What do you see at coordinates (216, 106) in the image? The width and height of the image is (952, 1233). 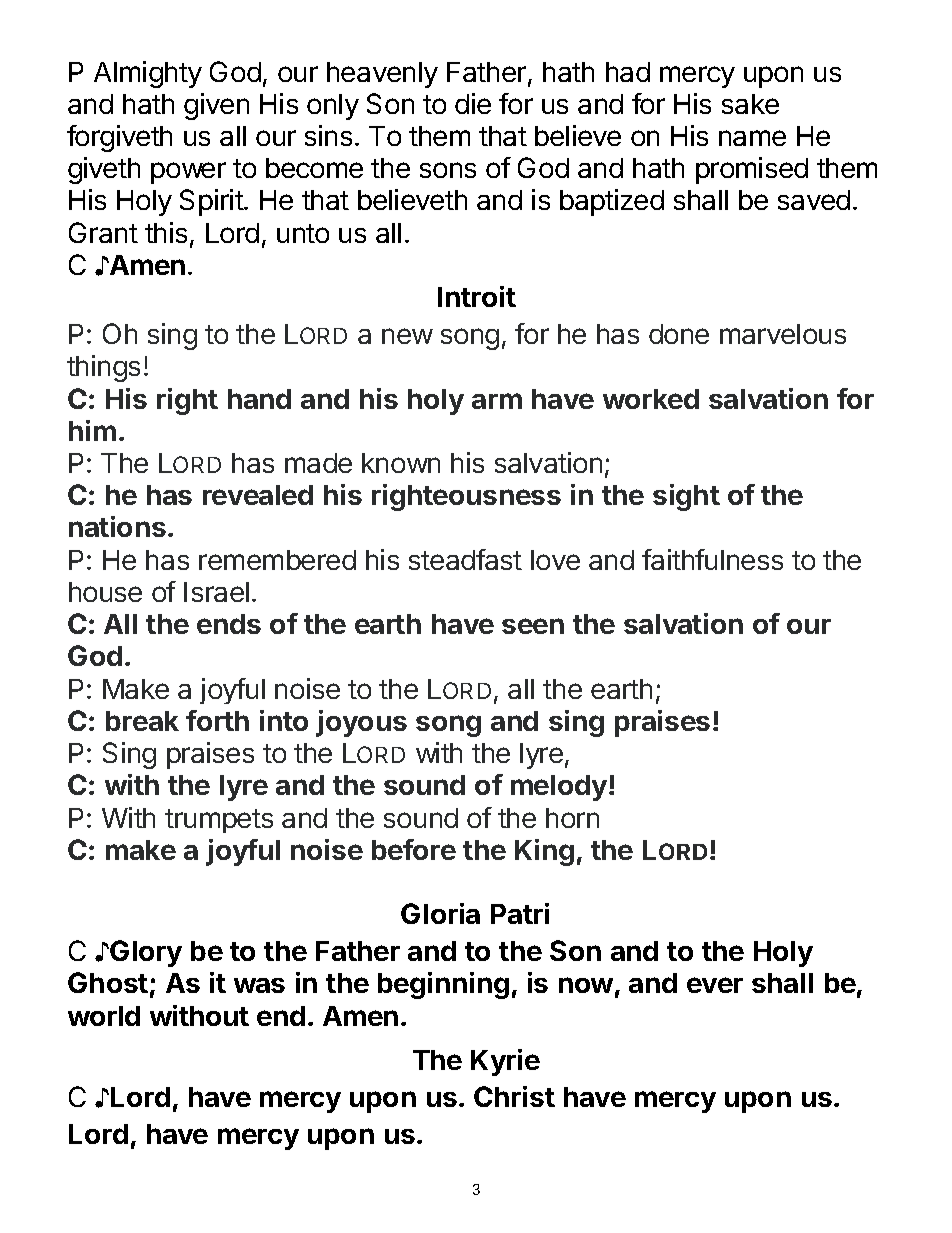 I see `given` at bounding box center [216, 106].
